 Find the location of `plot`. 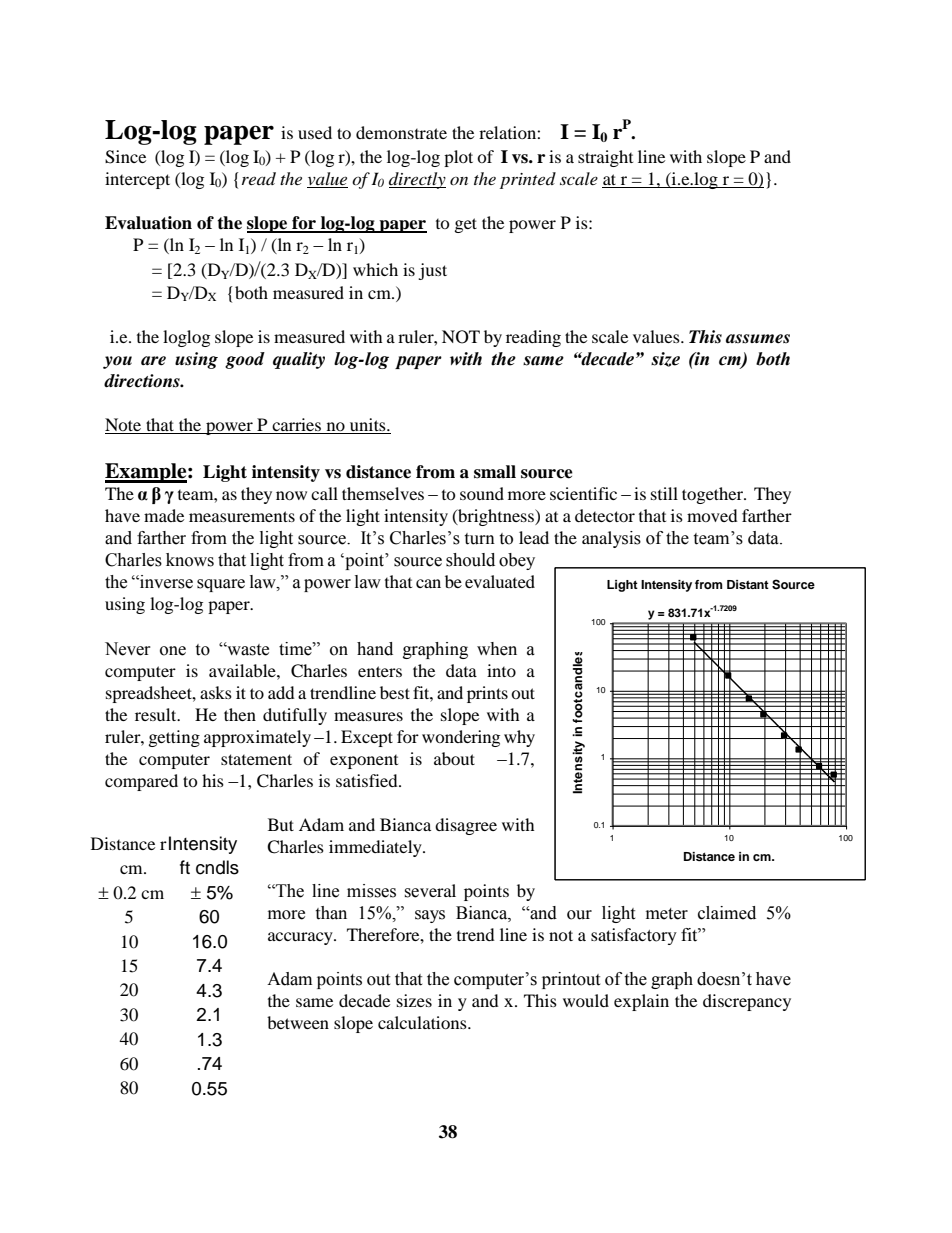

plot is located at coordinates (458, 158).
